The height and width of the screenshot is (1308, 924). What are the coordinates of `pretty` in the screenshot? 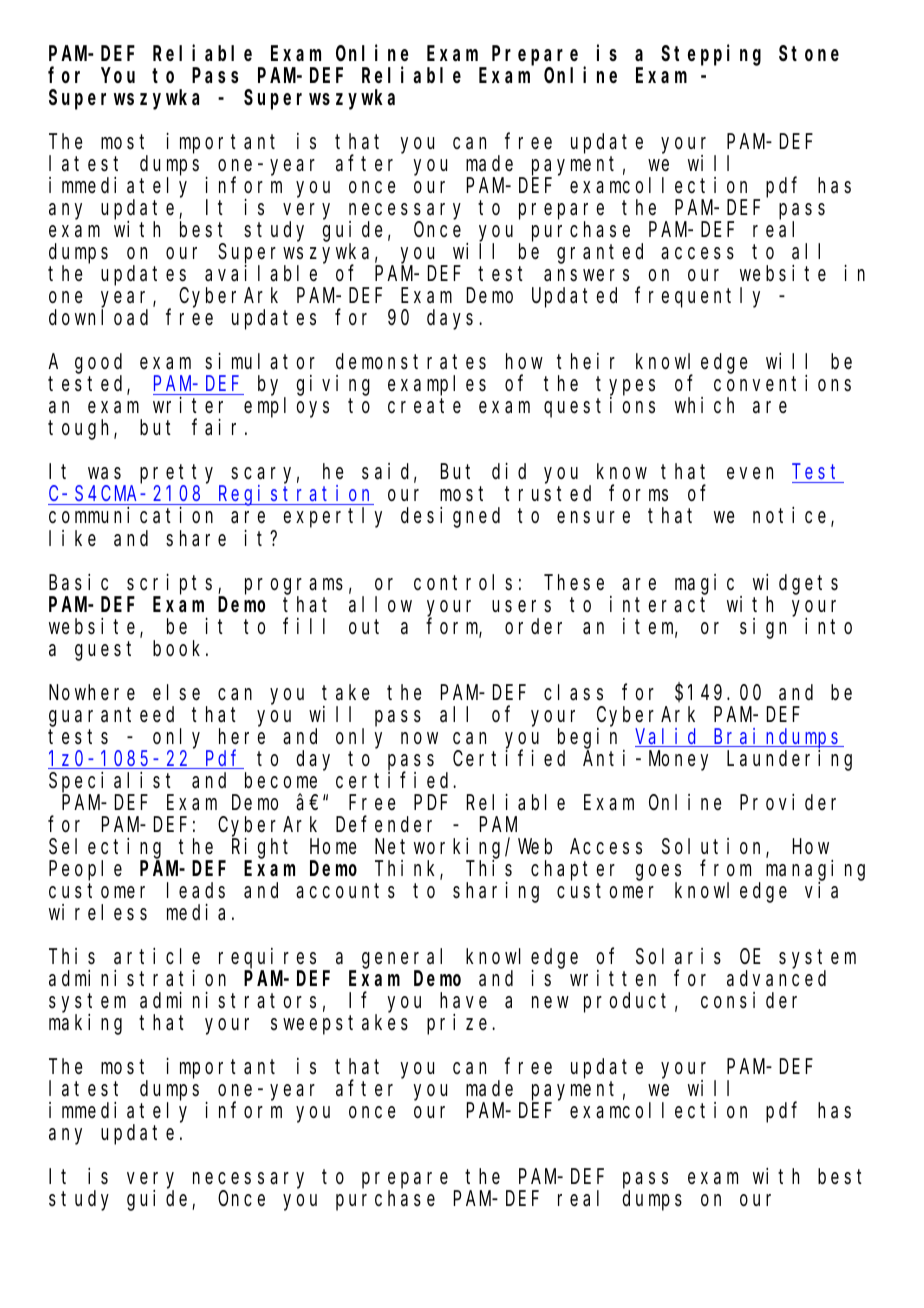 It's located at (180, 475).
